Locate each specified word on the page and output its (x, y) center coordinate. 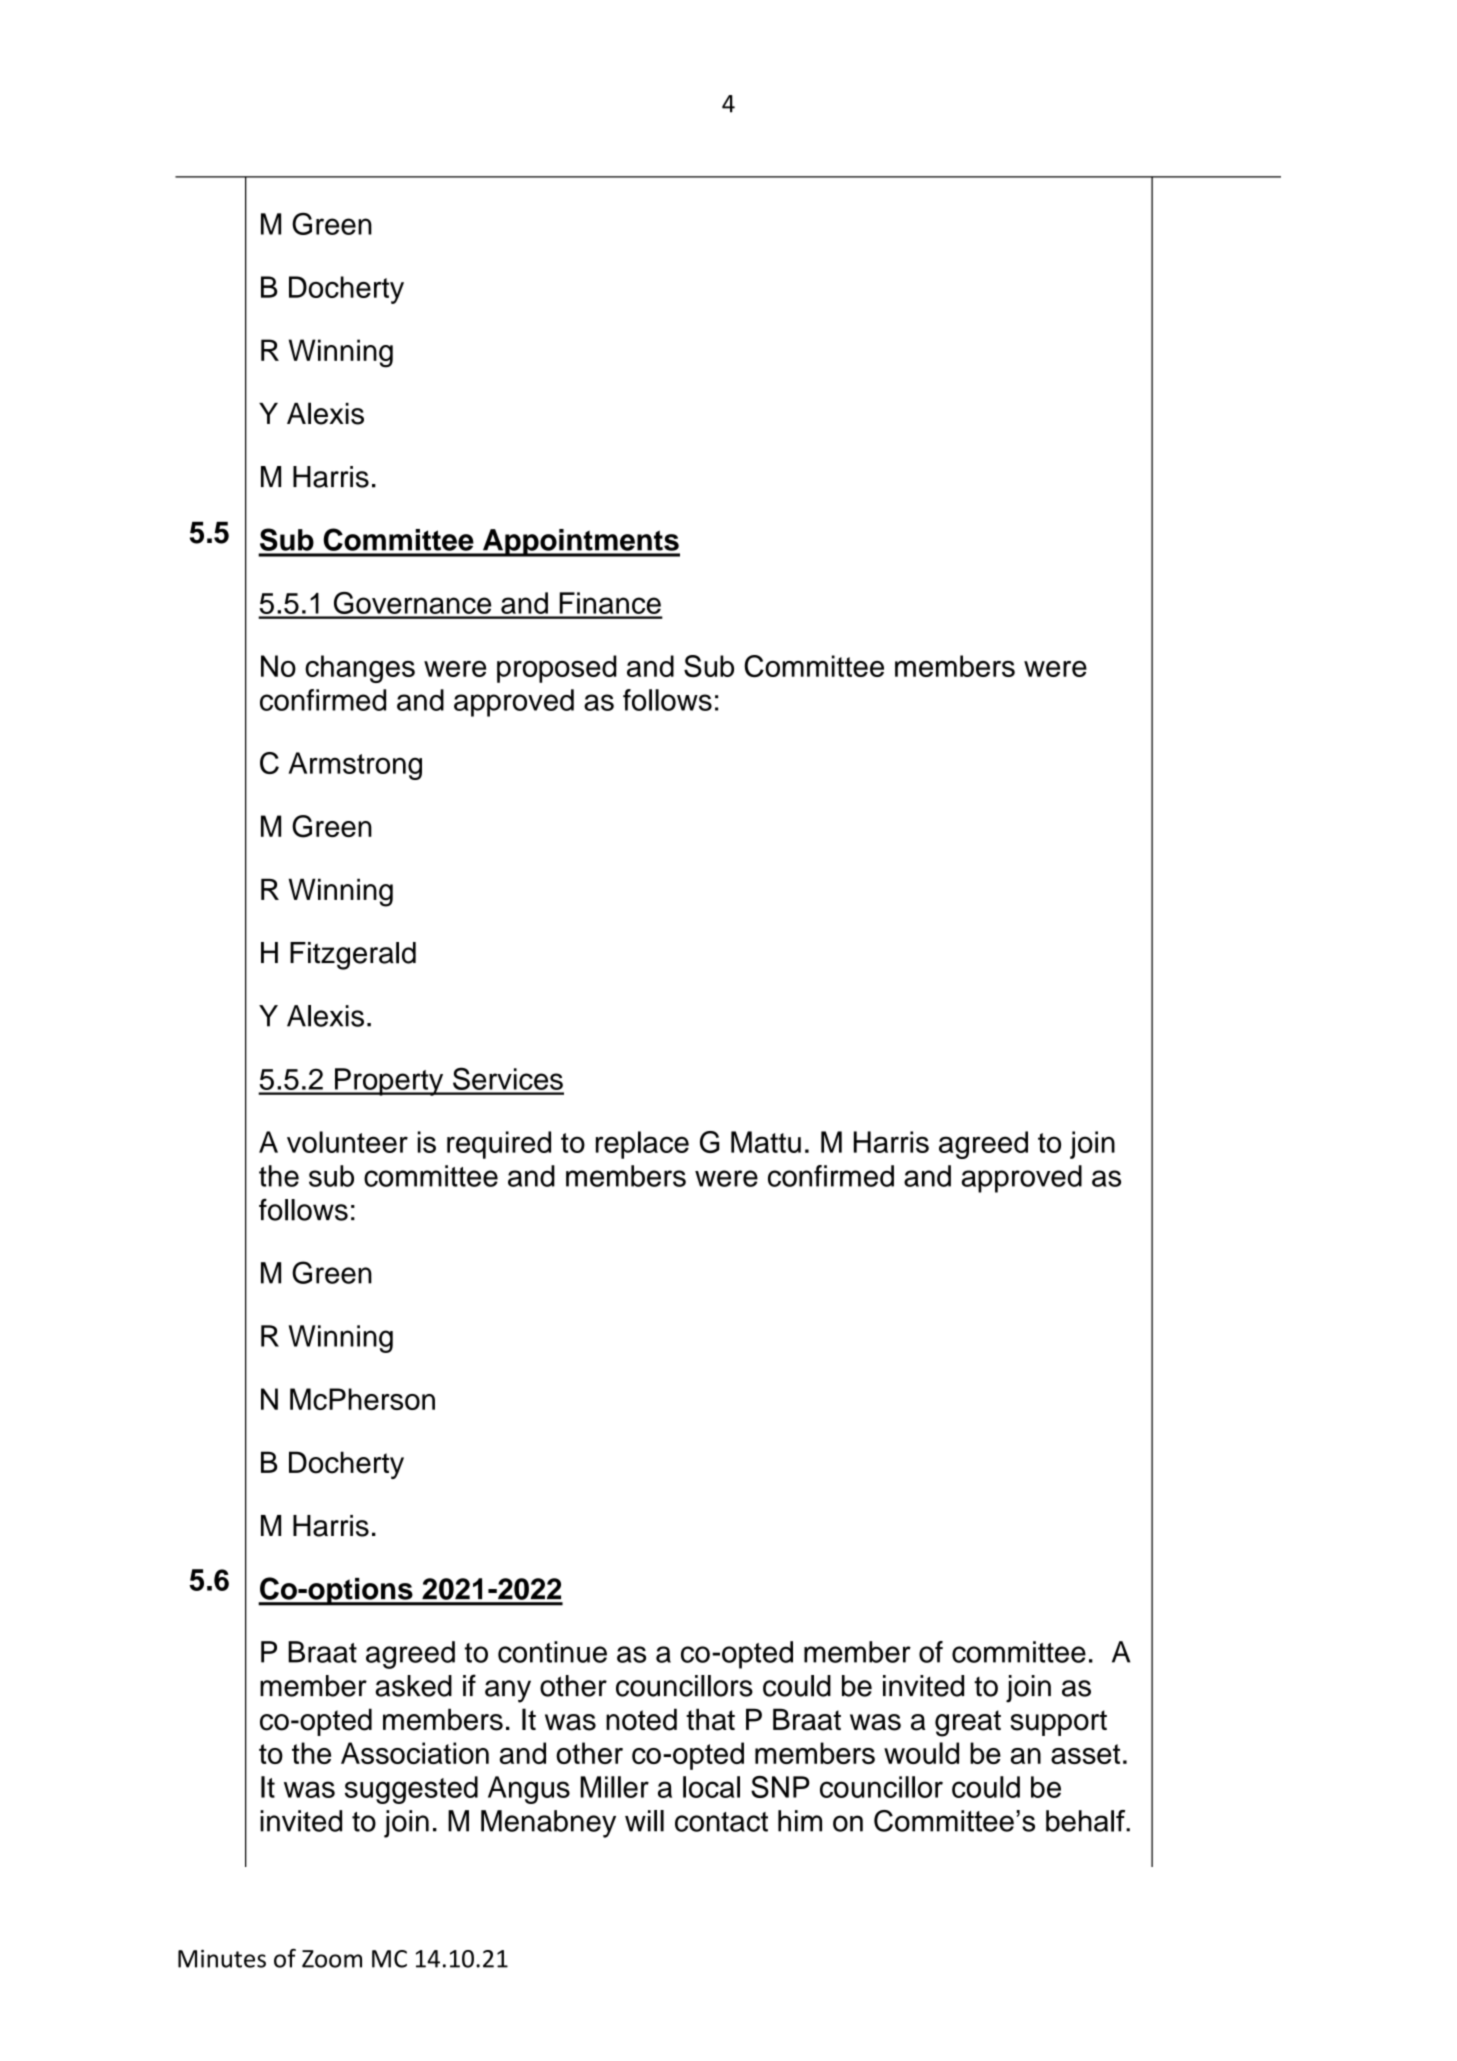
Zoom (332, 1959)
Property (389, 1082)
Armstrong (355, 766)
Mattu (766, 1142)
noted (641, 1719)
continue (552, 1652)
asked (414, 1686)
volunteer (347, 1142)
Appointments (580, 543)
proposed (557, 669)
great (968, 1723)
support (1058, 1723)
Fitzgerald (353, 956)
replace (642, 1145)
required (499, 1145)
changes (360, 669)
